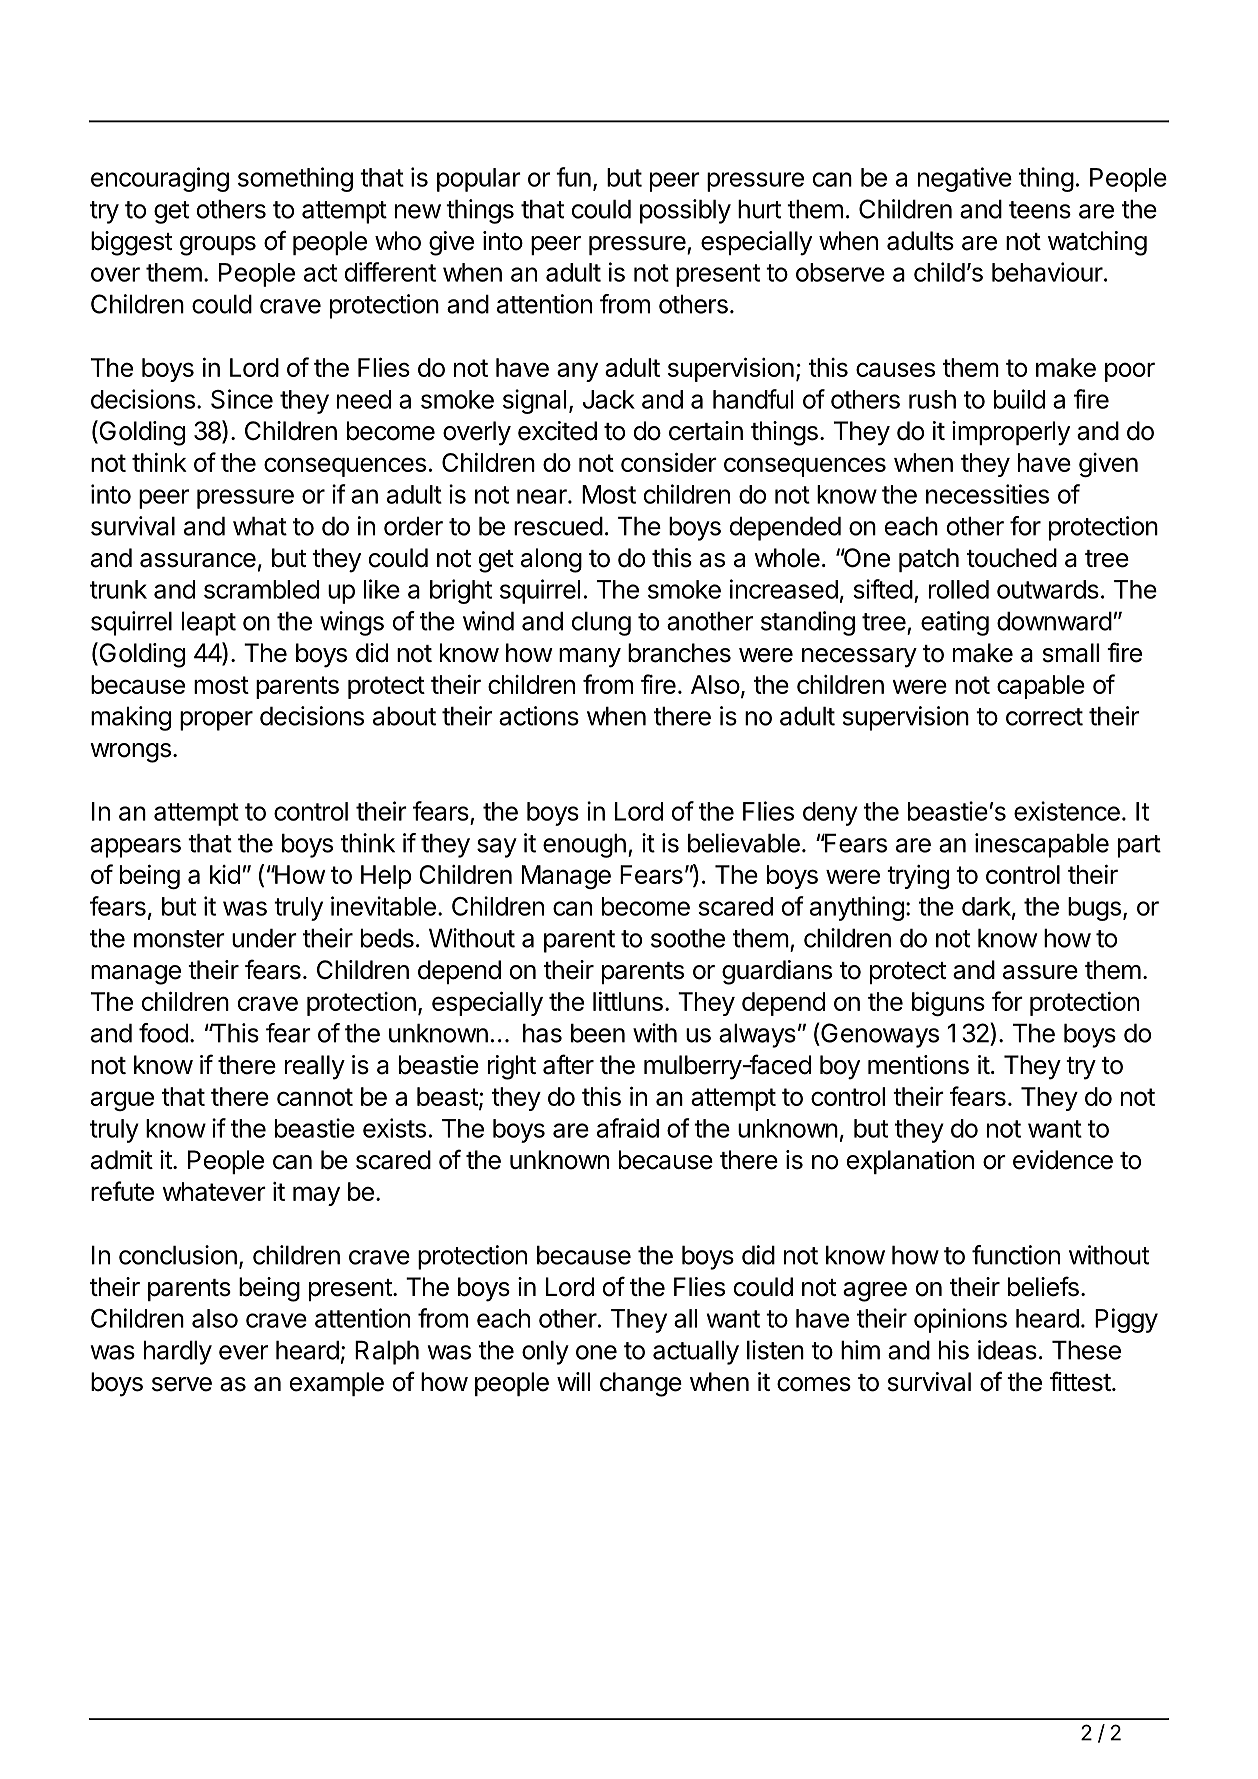  Describe the element at coordinates (1067, 811) in the screenshot. I see `existence` at that location.
